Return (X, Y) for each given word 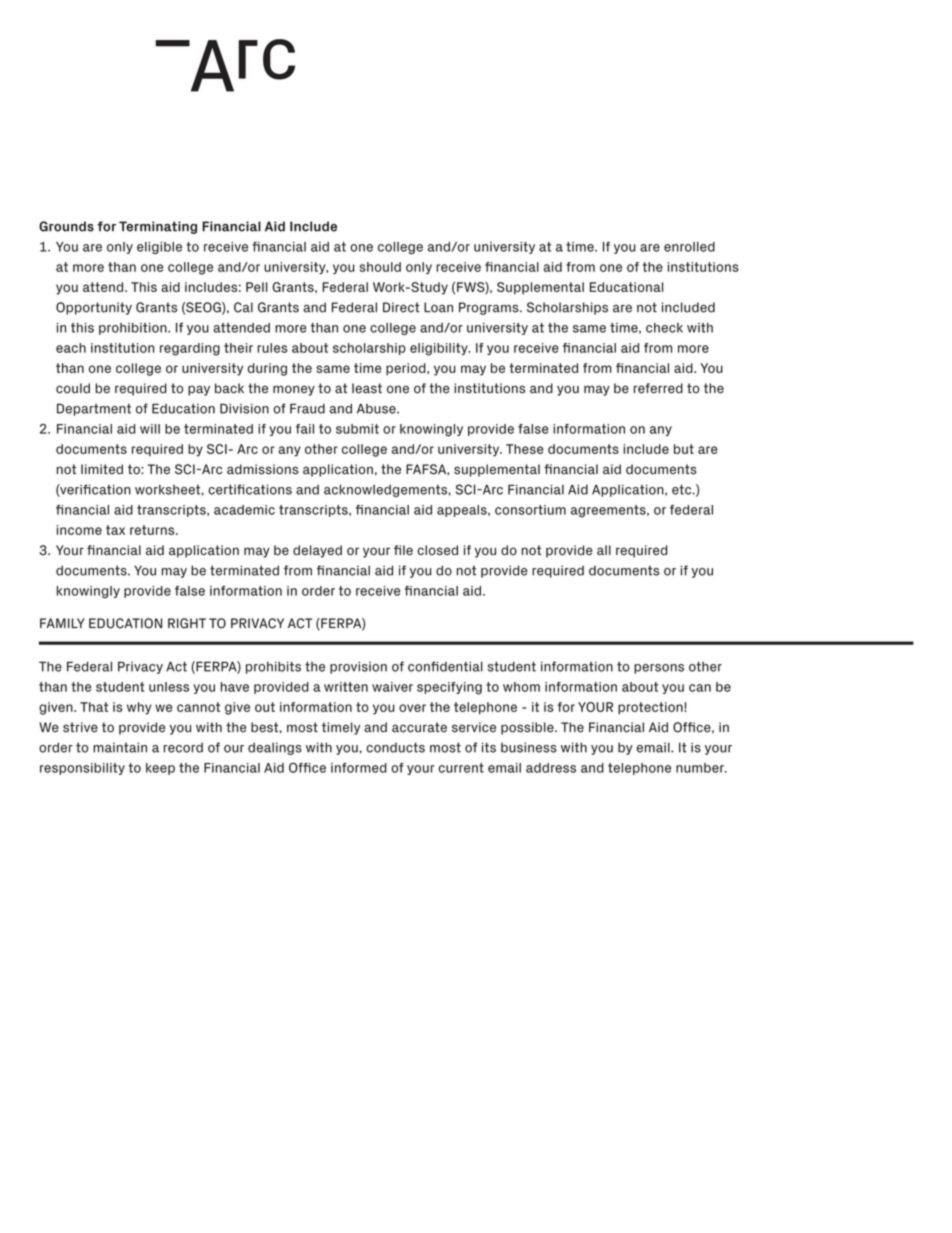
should (380, 267)
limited (102, 469)
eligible (159, 248)
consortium (530, 510)
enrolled (689, 247)
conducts (395, 747)
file (403, 550)
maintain (120, 747)
